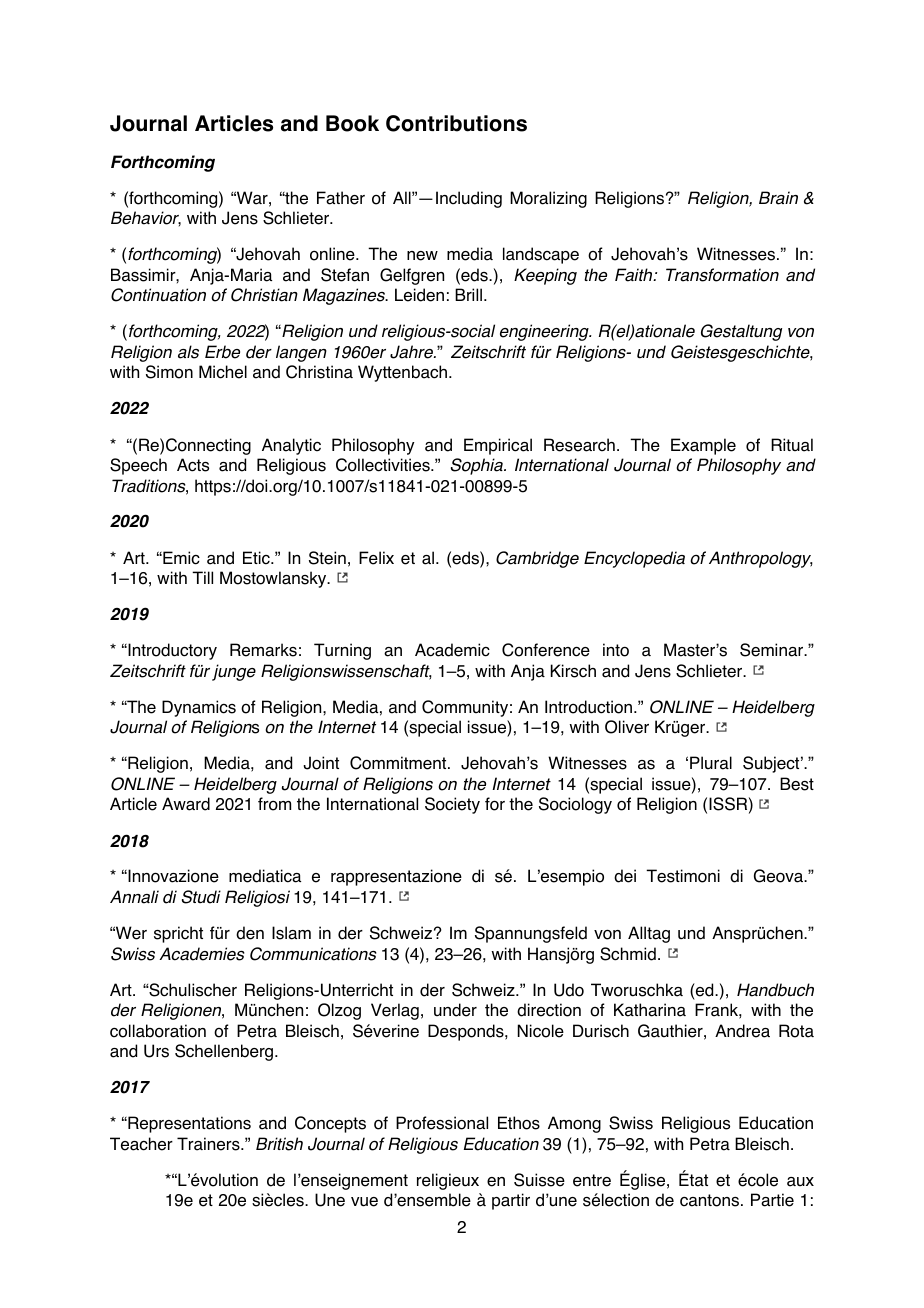 The width and height of the image is (924, 1308). What do you see at coordinates (186, 804) in the image?
I see `Award` at bounding box center [186, 804].
